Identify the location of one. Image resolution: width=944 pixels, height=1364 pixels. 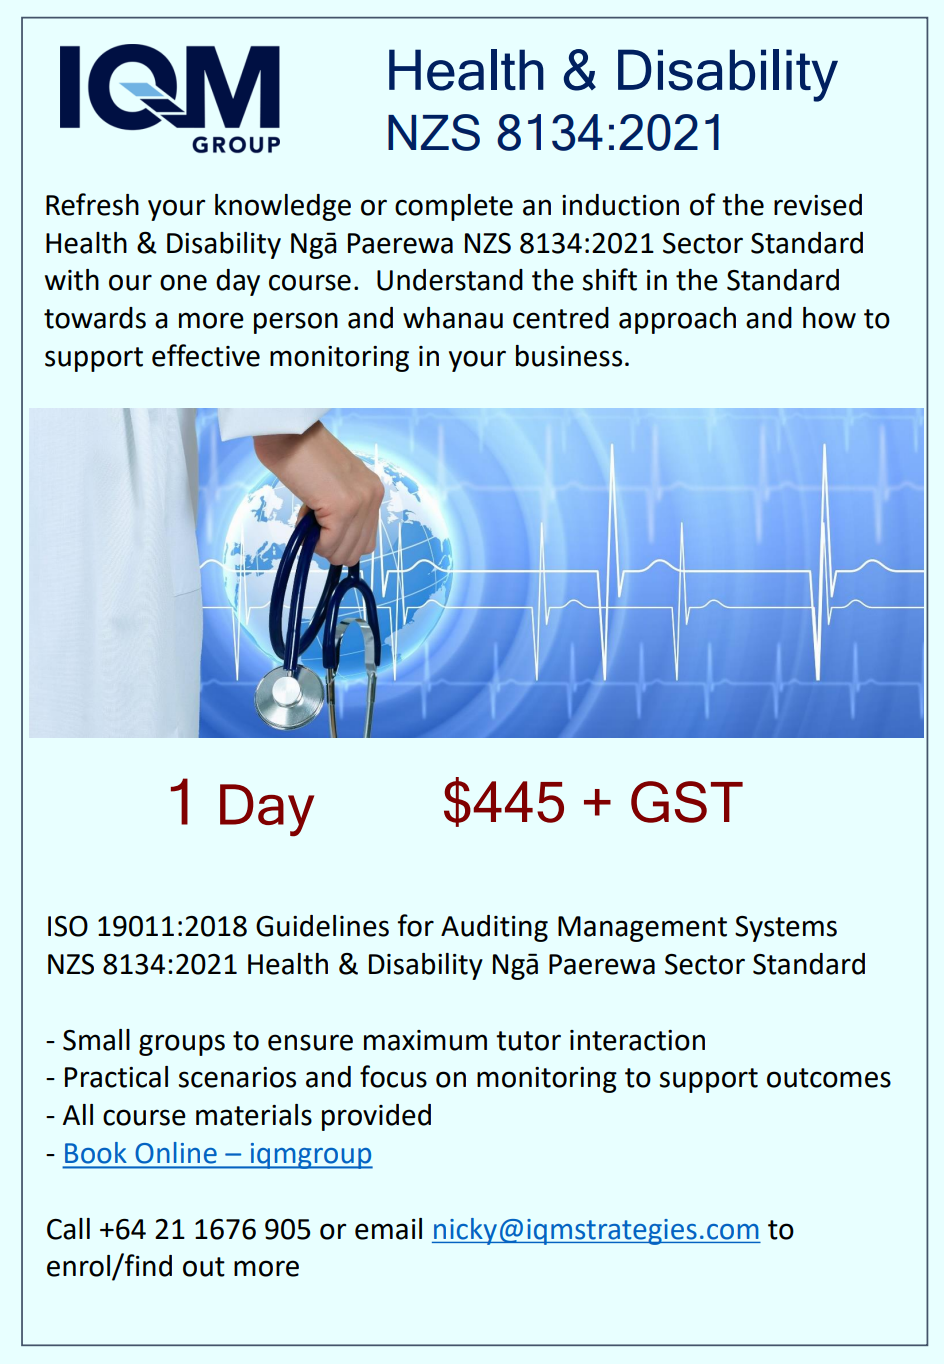
(183, 282).
